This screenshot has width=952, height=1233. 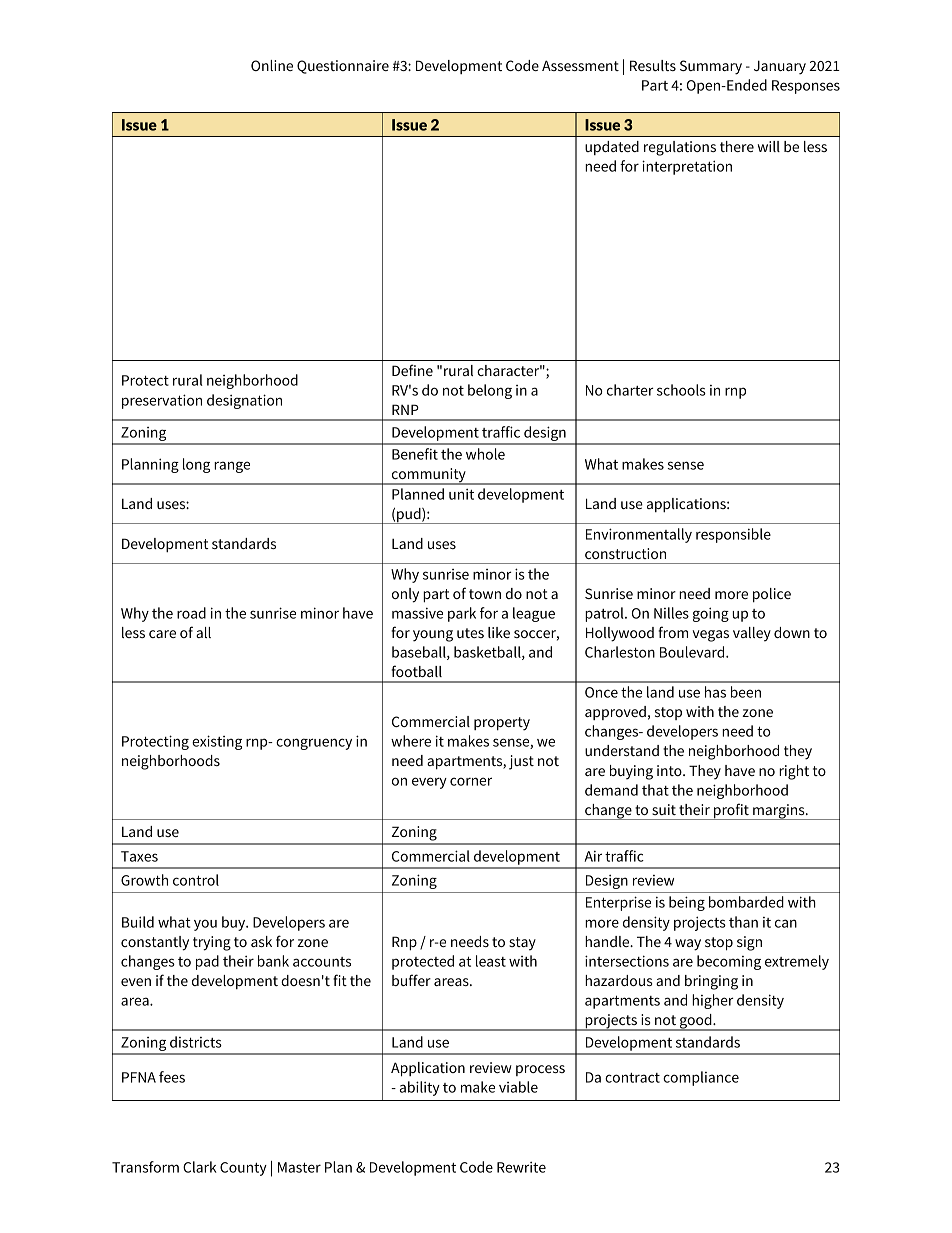 I want to click on park, so click(x=462, y=614).
